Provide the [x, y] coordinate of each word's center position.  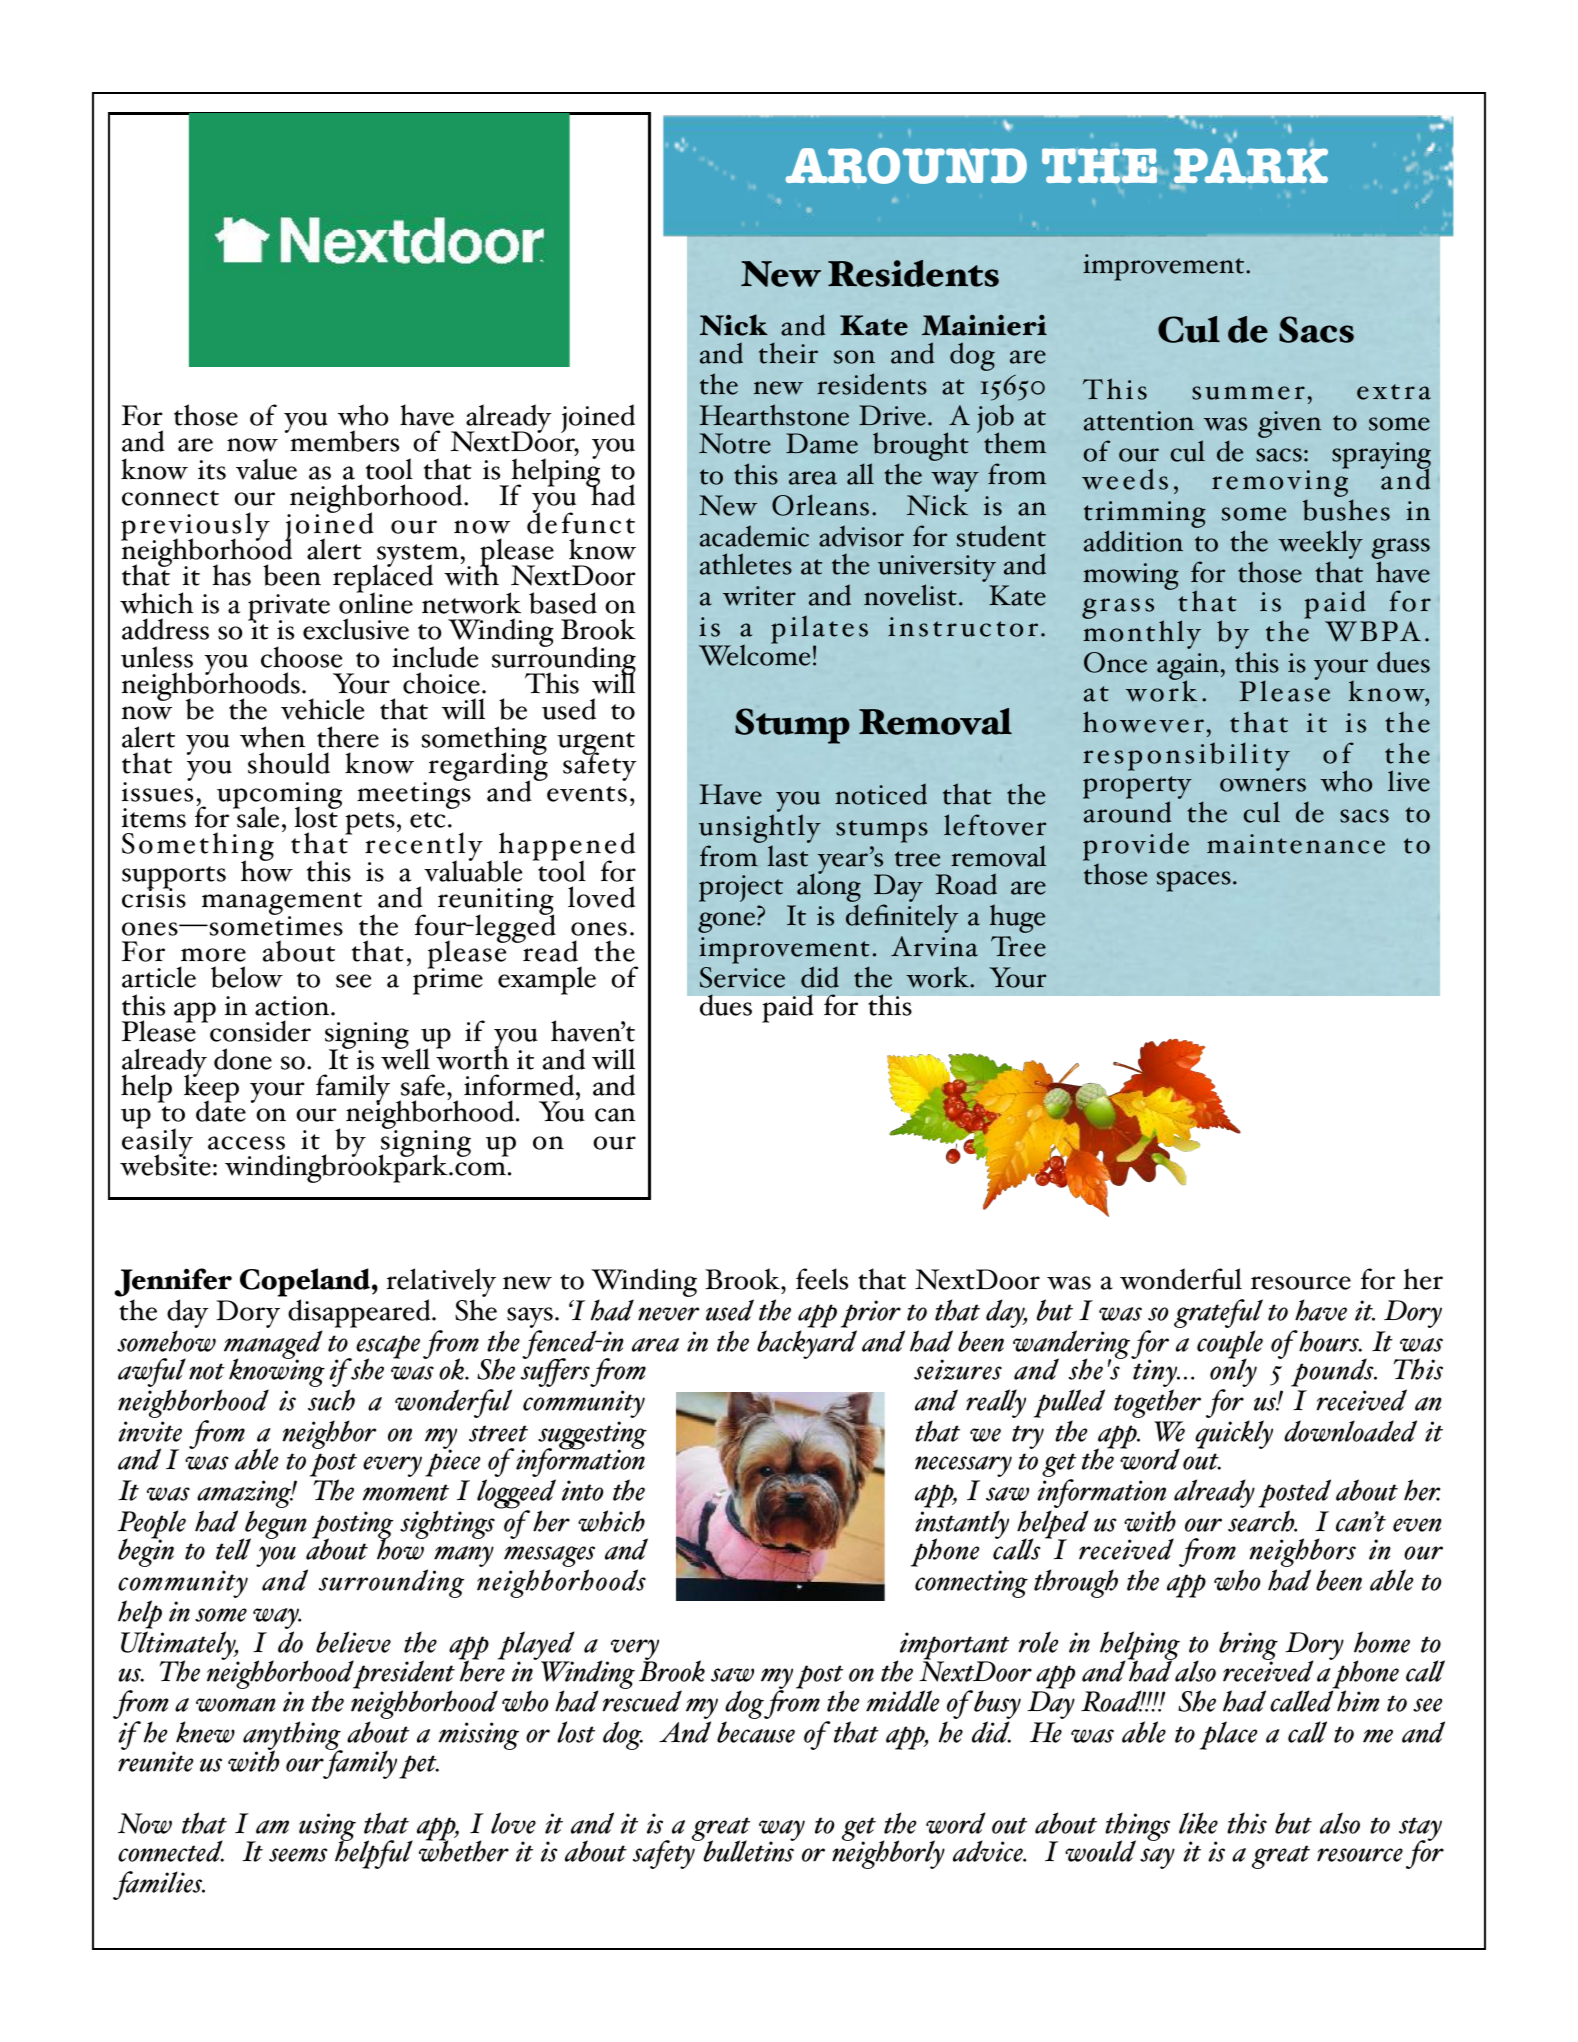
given [1289, 424]
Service [742, 977]
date [221, 1110]
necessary [963, 1466]
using [327, 1828]
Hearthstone [774, 415]
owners [1263, 785]
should [289, 763]
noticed [881, 794]
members [343, 440]
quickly [1234, 1434]
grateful [1218, 1313]
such [331, 1400]
